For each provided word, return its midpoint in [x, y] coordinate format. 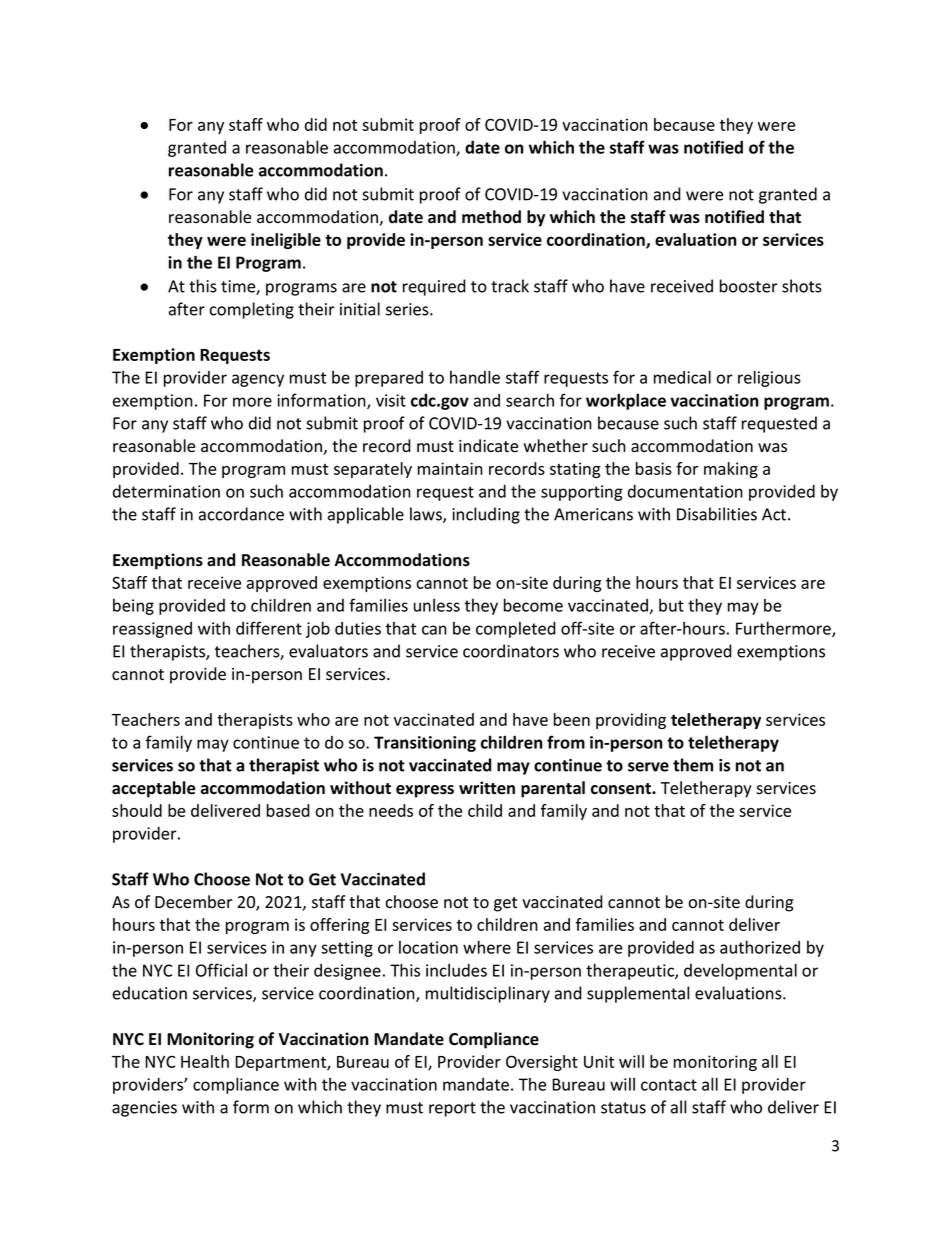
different [269, 628]
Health [205, 1061]
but [671, 605]
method [491, 217]
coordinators [511, 651]
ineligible [286, 241]
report [452, 1109]
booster [749, 286]
